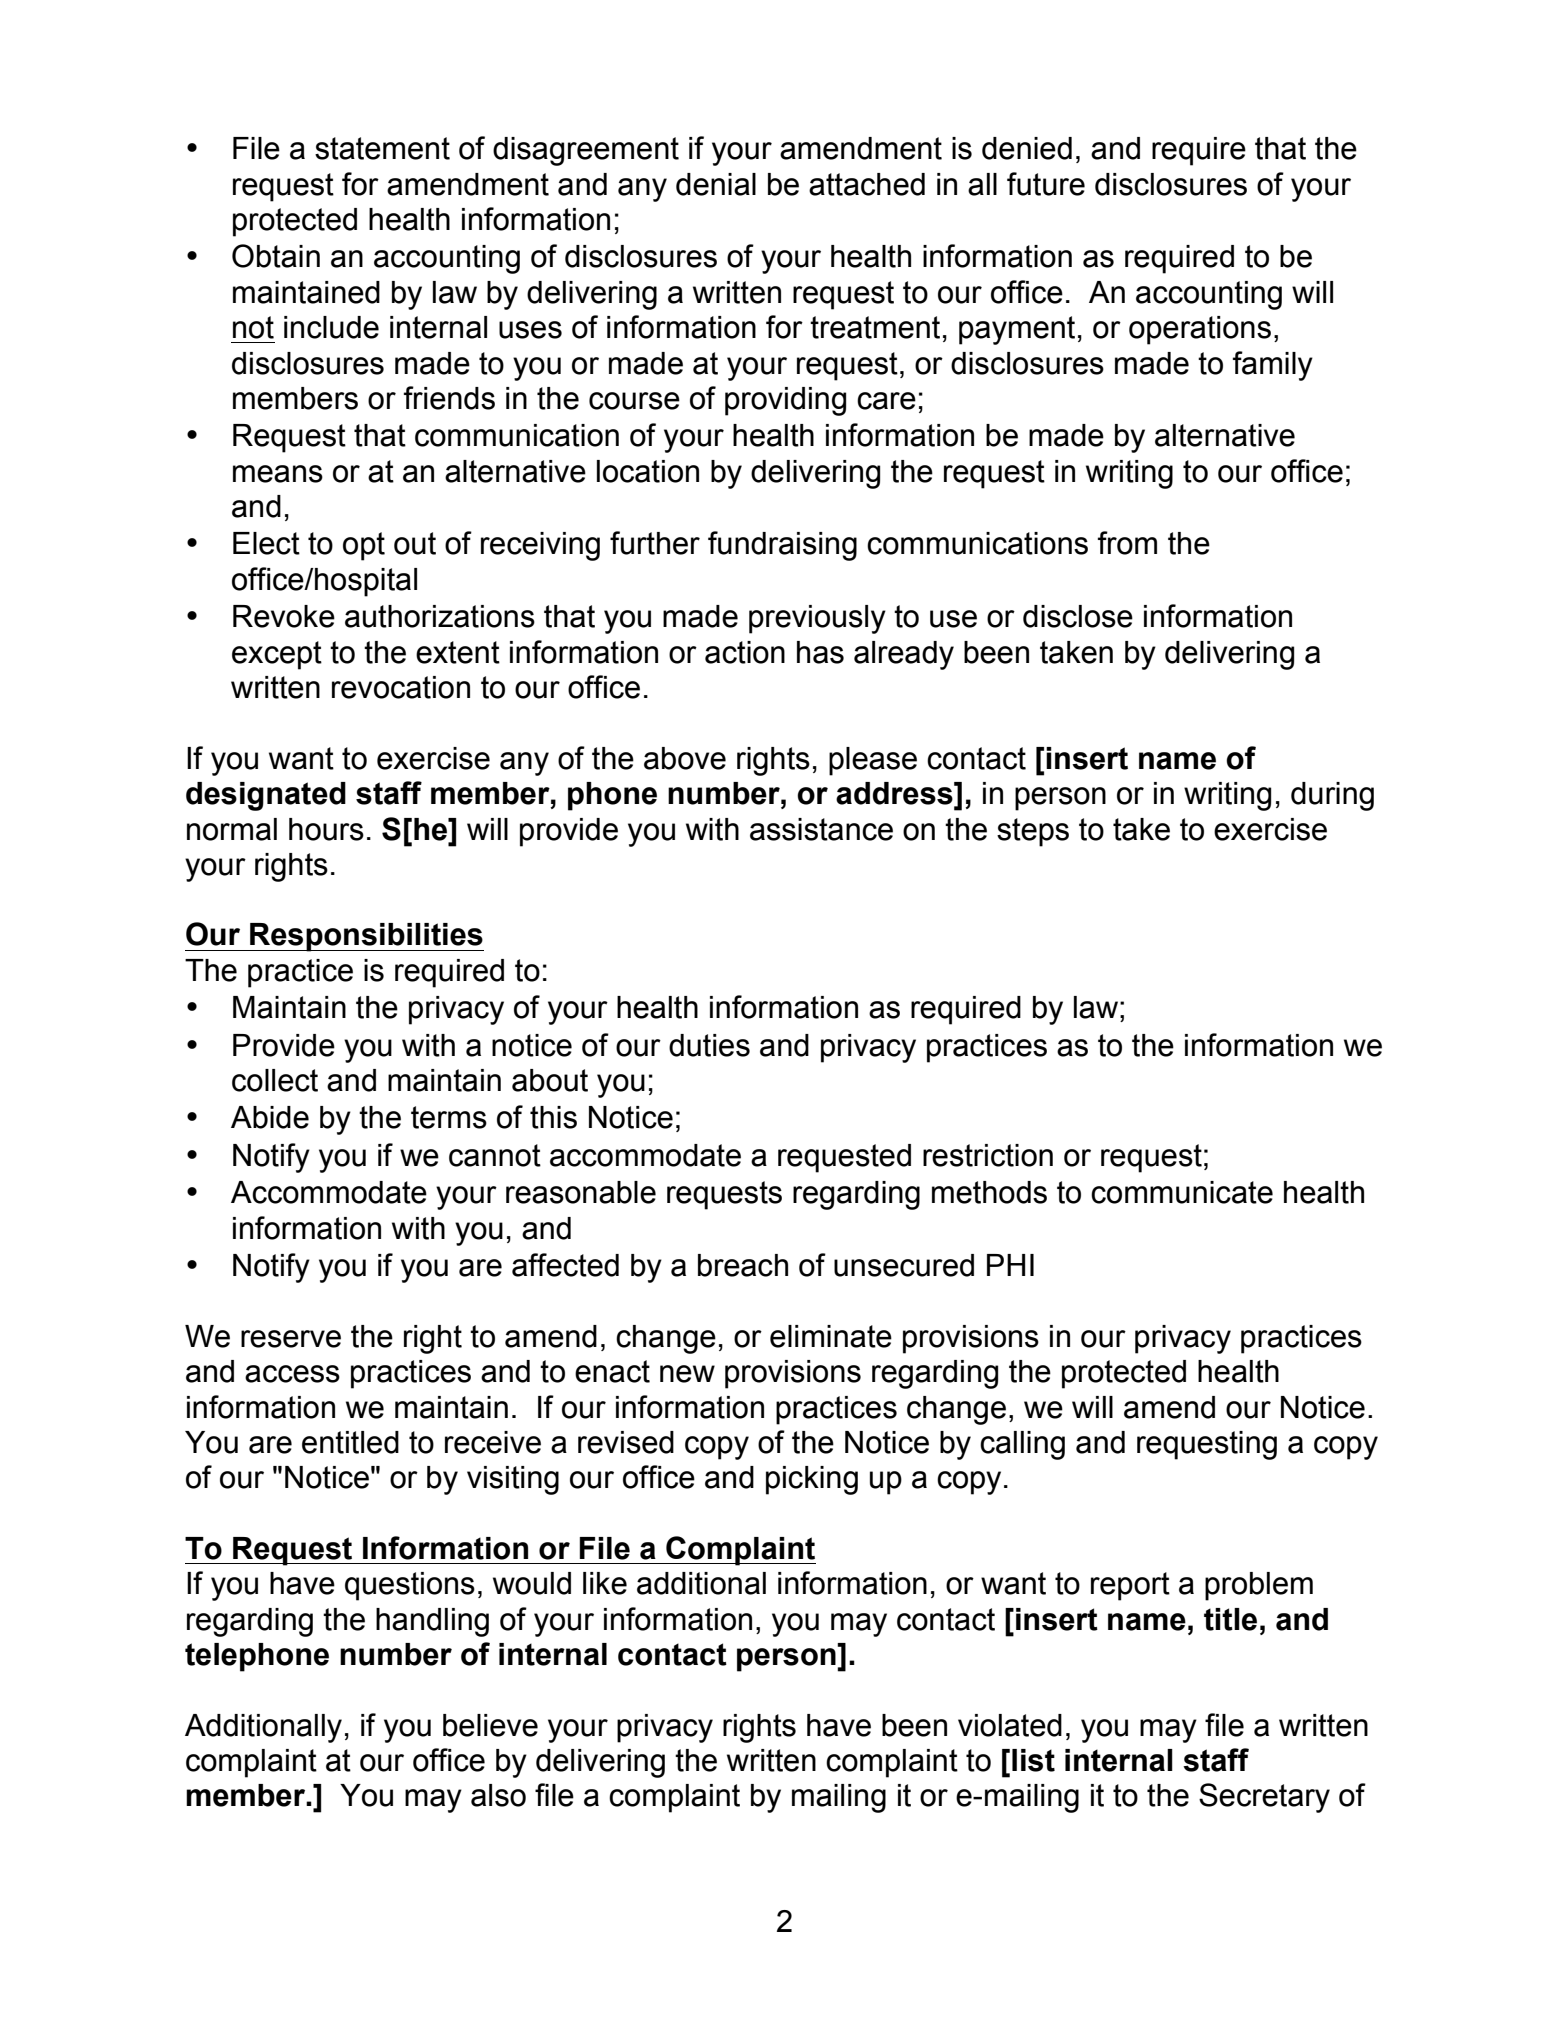 Image resolution: width=1568 pixels, height=2029 pixels. I want to click on Responsibilities, so click(366, 937).
